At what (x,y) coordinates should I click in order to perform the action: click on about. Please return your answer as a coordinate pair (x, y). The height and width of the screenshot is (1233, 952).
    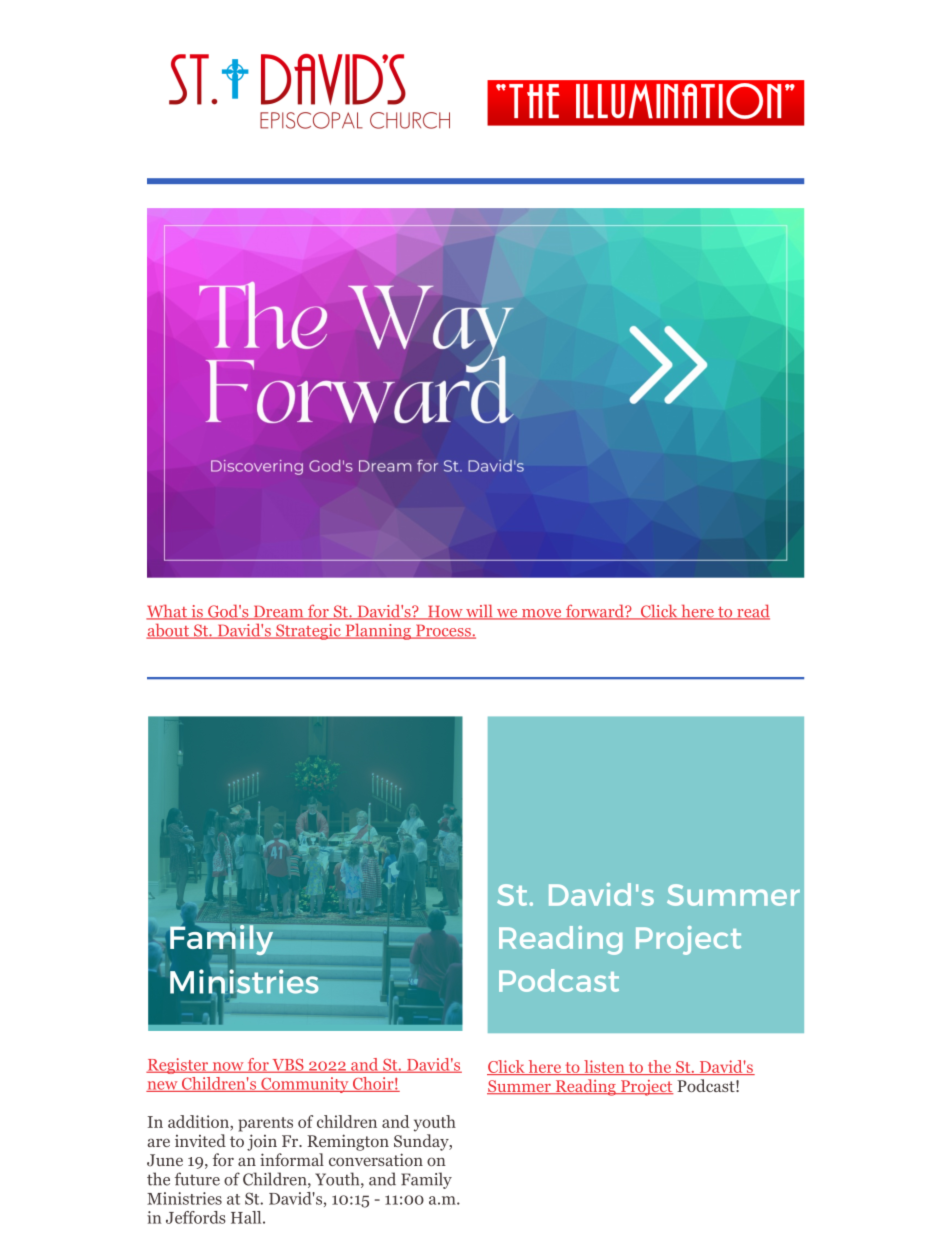
    Looking at the image, I should click on (168, 631).
